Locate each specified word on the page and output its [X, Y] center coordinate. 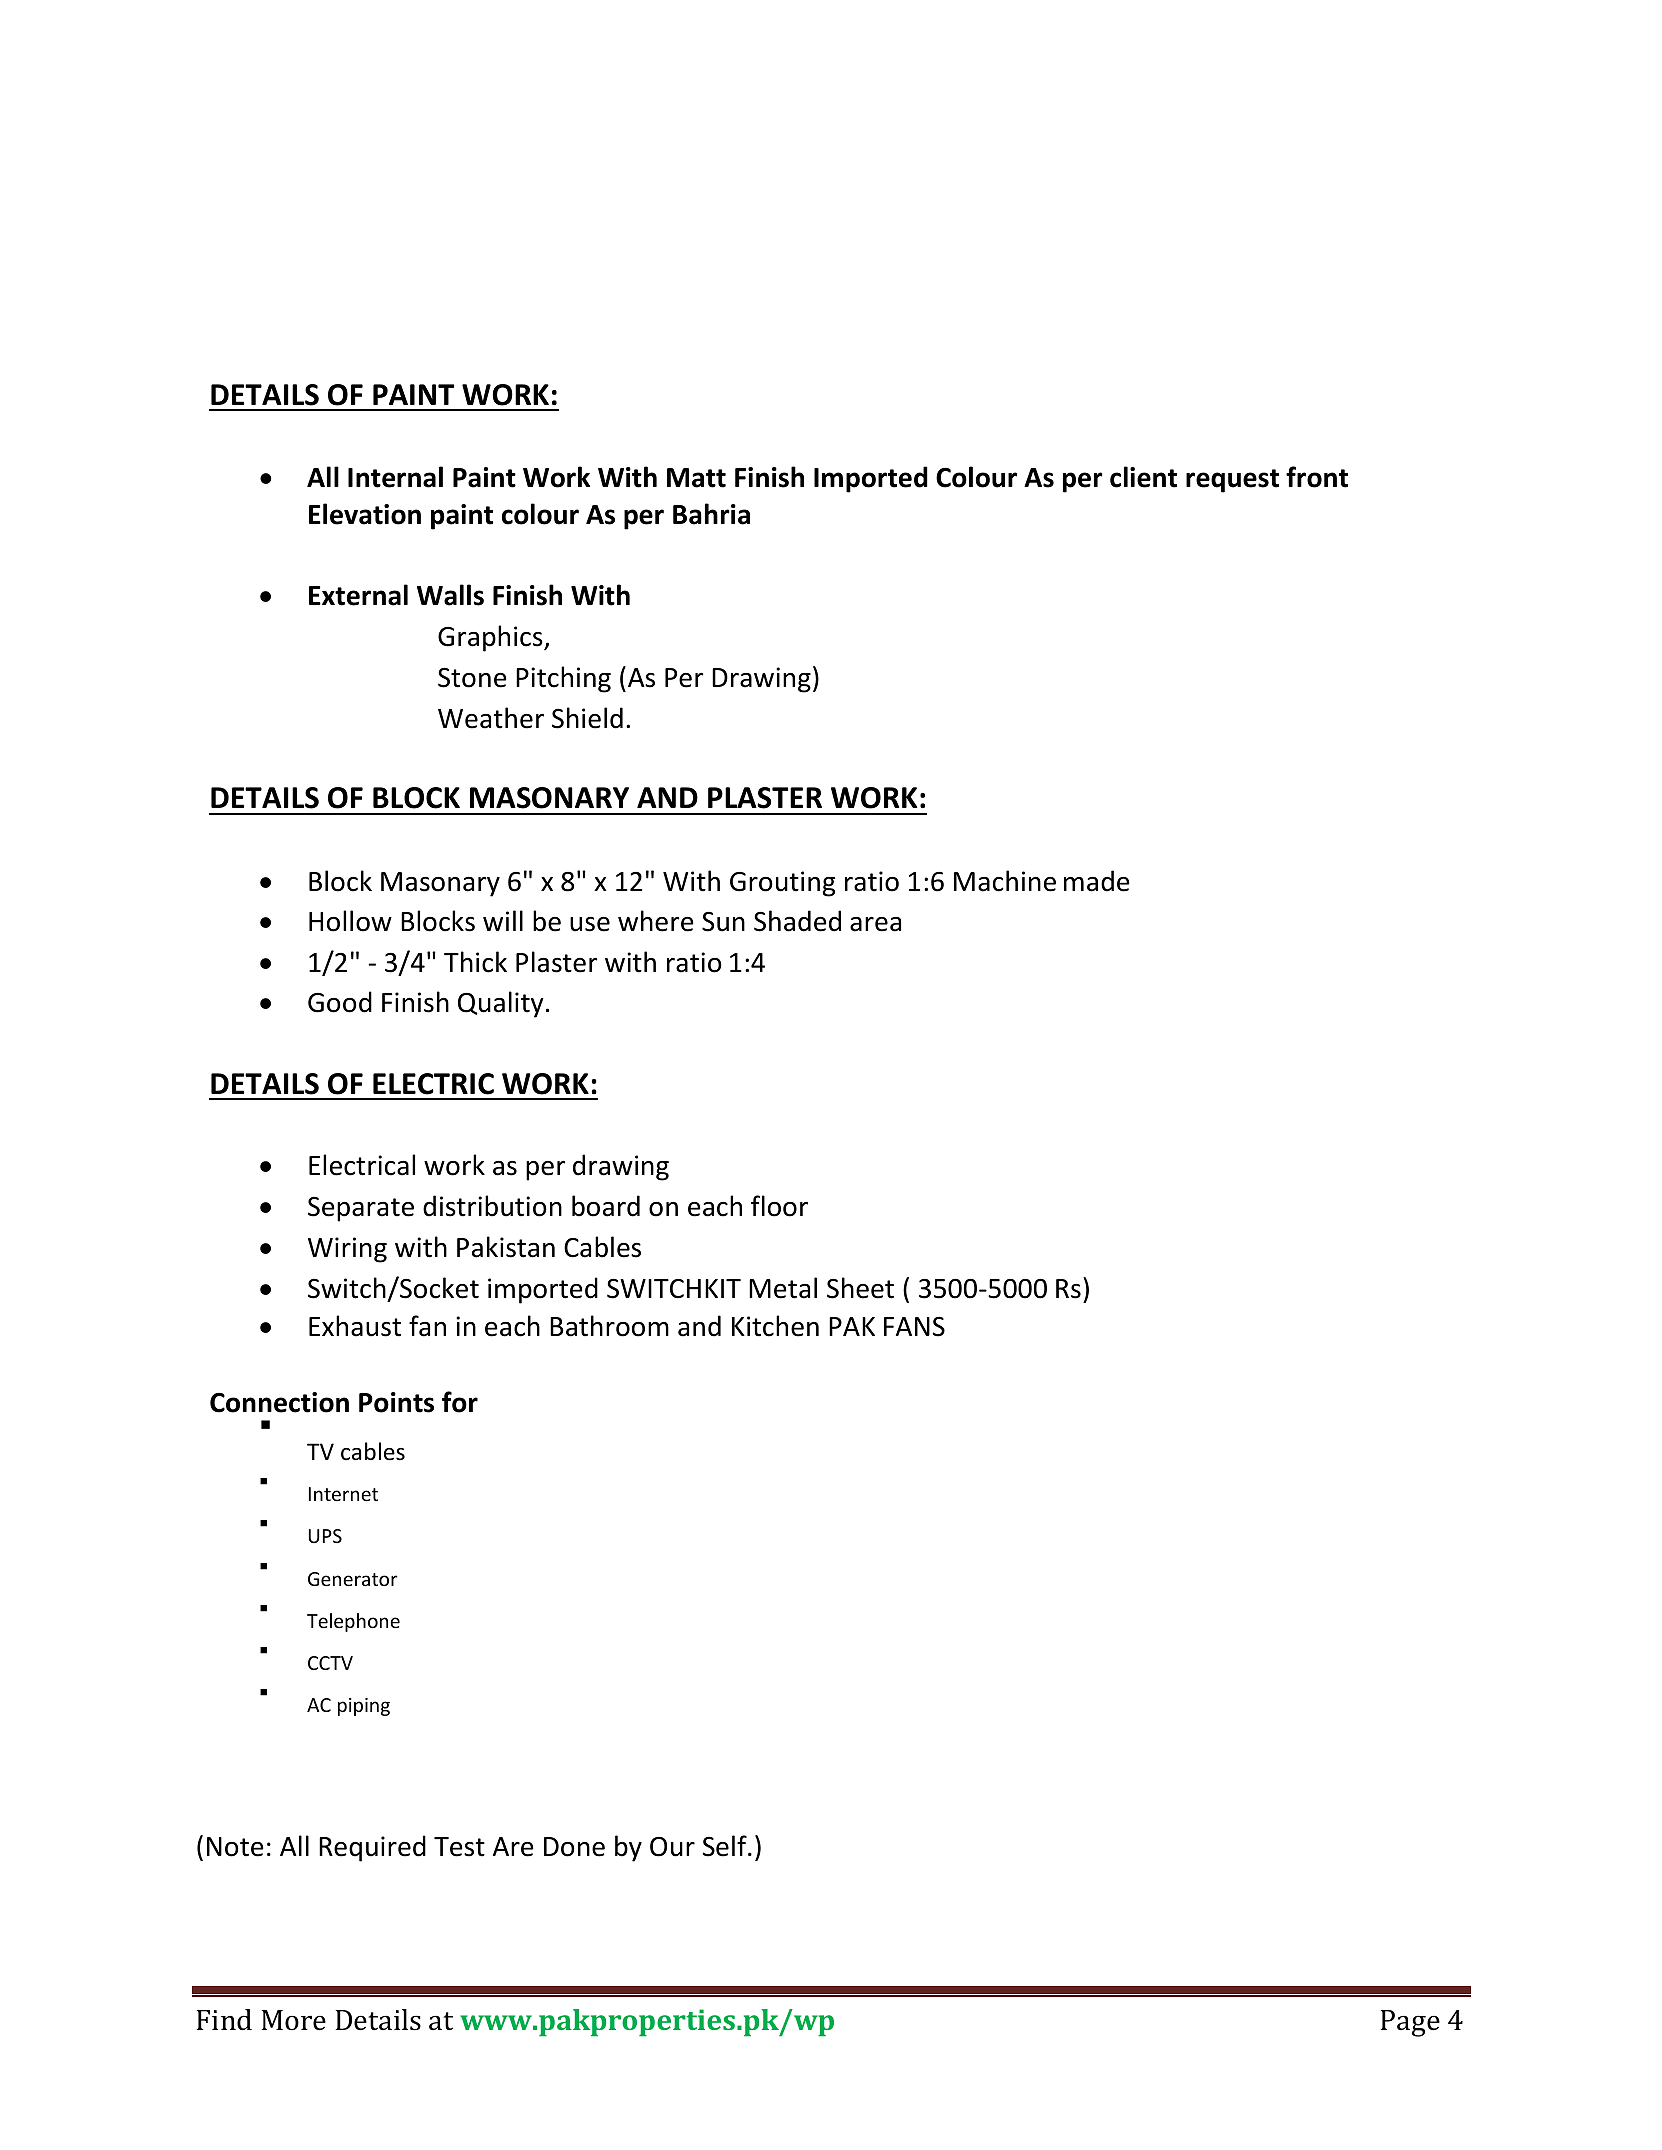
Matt [696, 478]
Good [340, 1002]
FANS [914, 1327]
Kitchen [775, 1326]
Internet [343, 1494]
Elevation [365, 514]
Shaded [797, 921]
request [1232, 481]
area [875, 924]
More [293, 2020]
